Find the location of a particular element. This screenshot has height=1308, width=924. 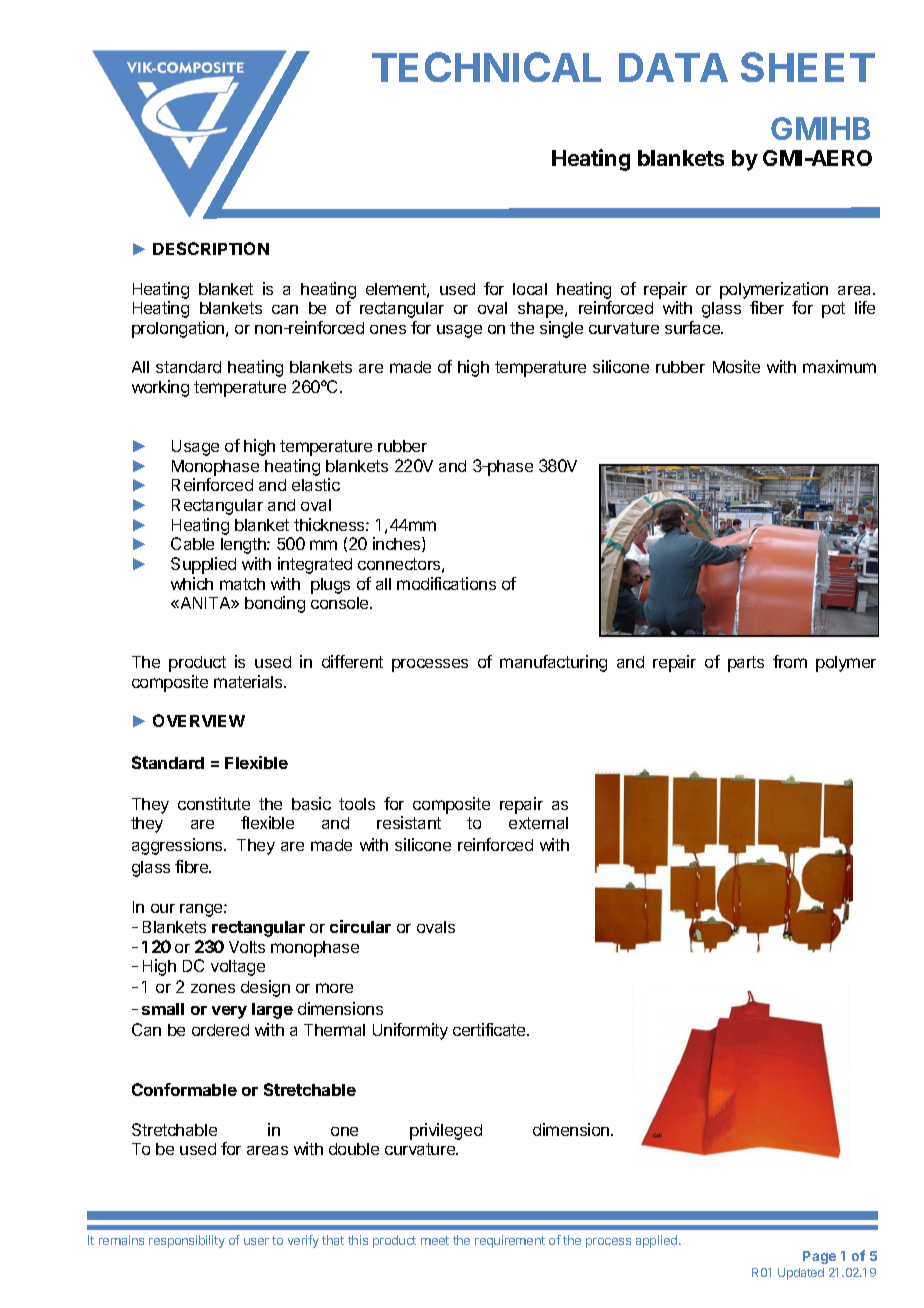

requirement is located at coordinates (510, 1241).
